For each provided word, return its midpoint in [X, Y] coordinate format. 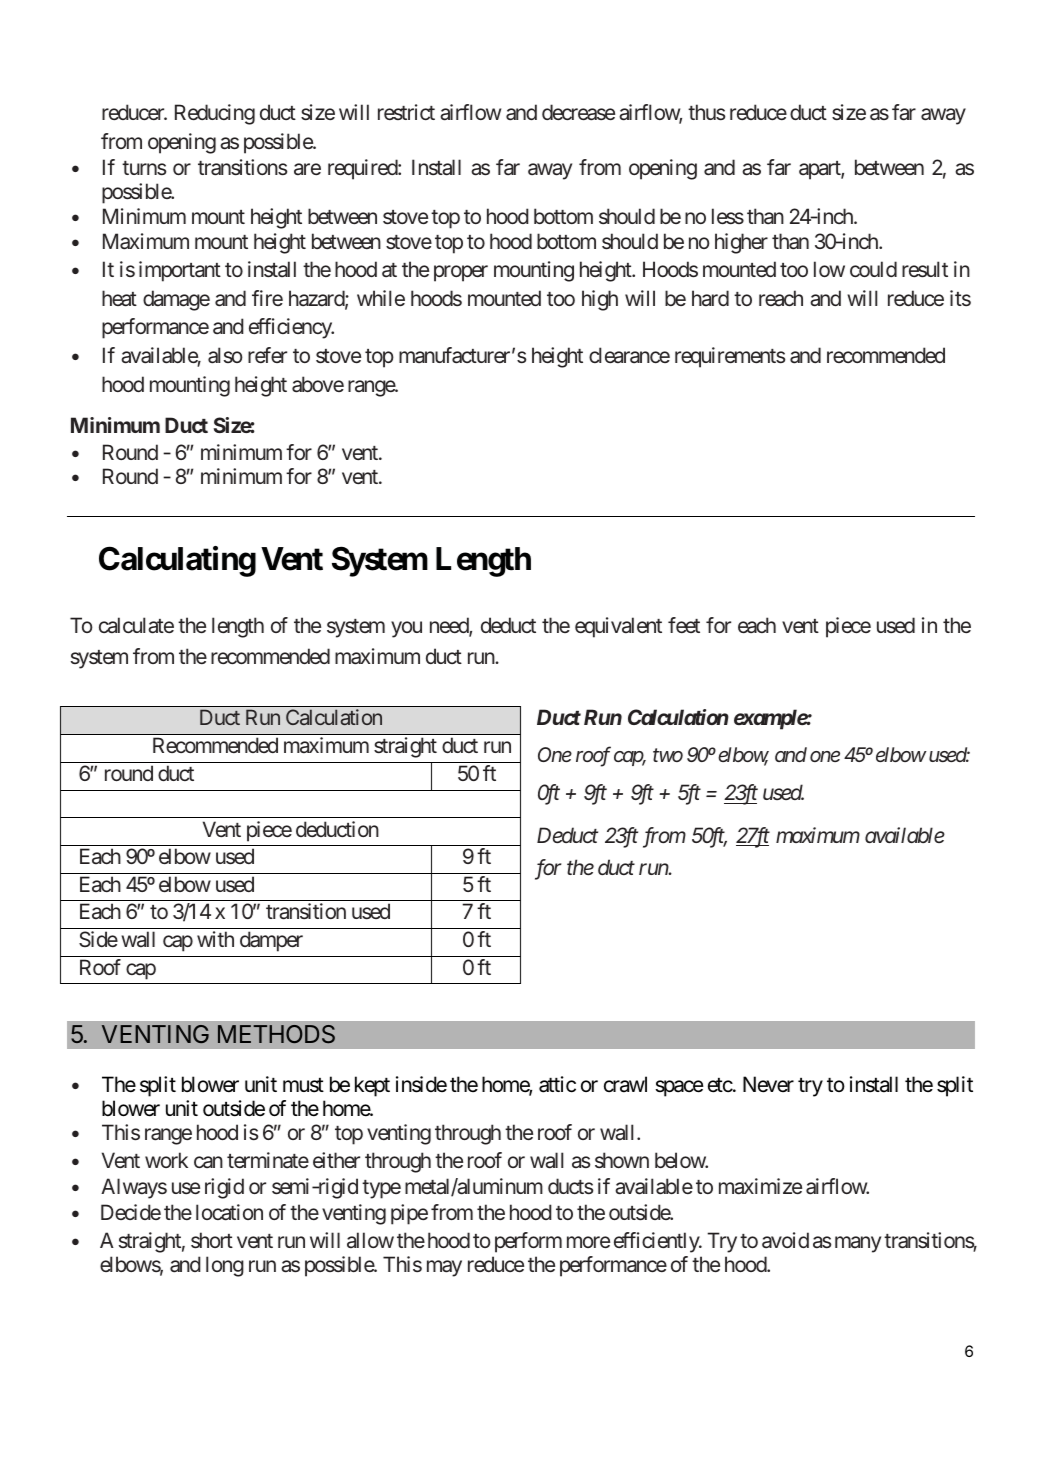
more [588, 1242]
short [212, 1240]
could [873, 269]
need [450, 626]
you [406, 629]
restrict [406, 112]
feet [684, 625]
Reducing [215, 114]
